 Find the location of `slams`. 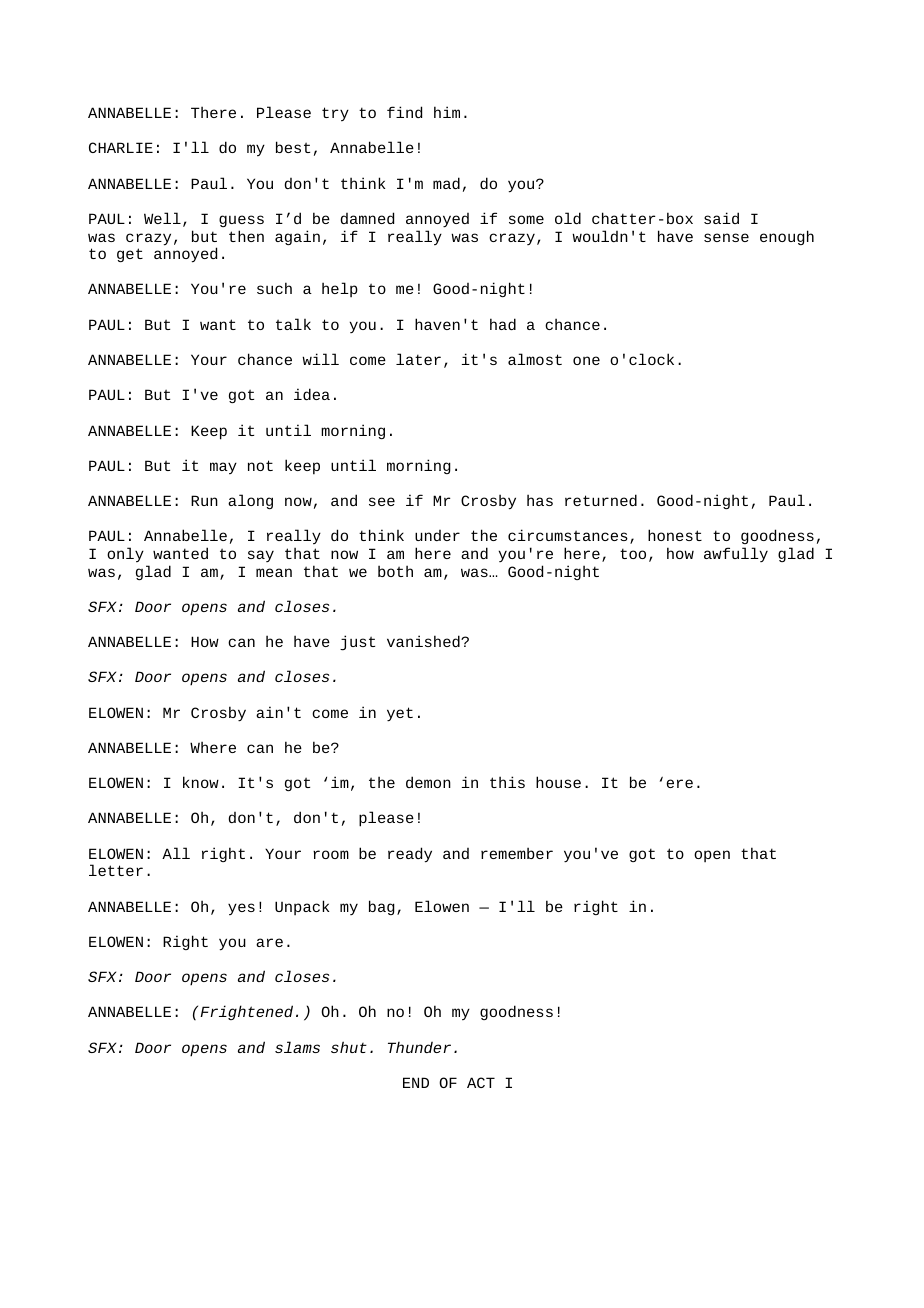

slams is located at coordinates (297, 1047).
